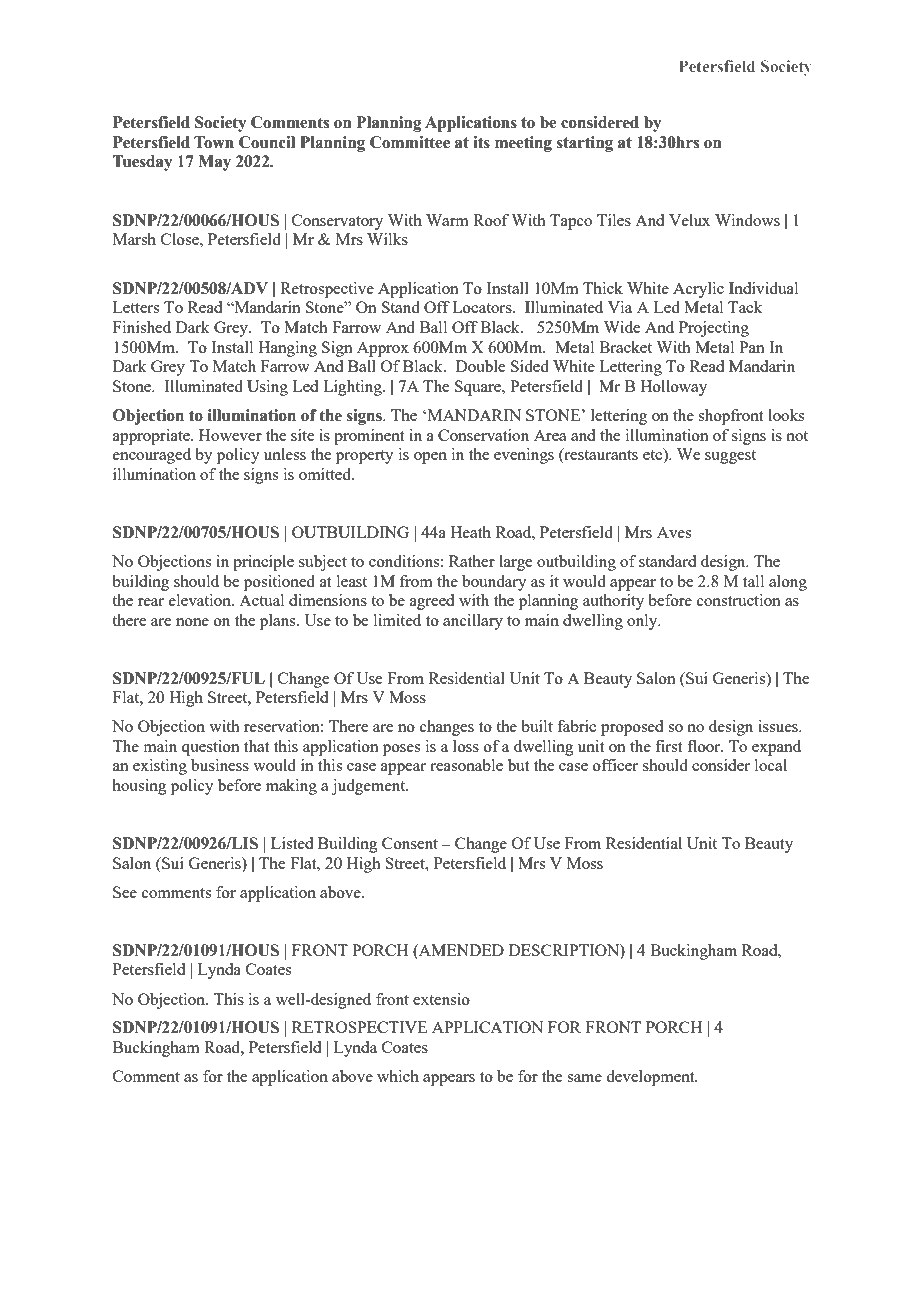  What do you see at coordinates (398, 1076) in the page?
I see `which` at bounding box center [398, 1076].
